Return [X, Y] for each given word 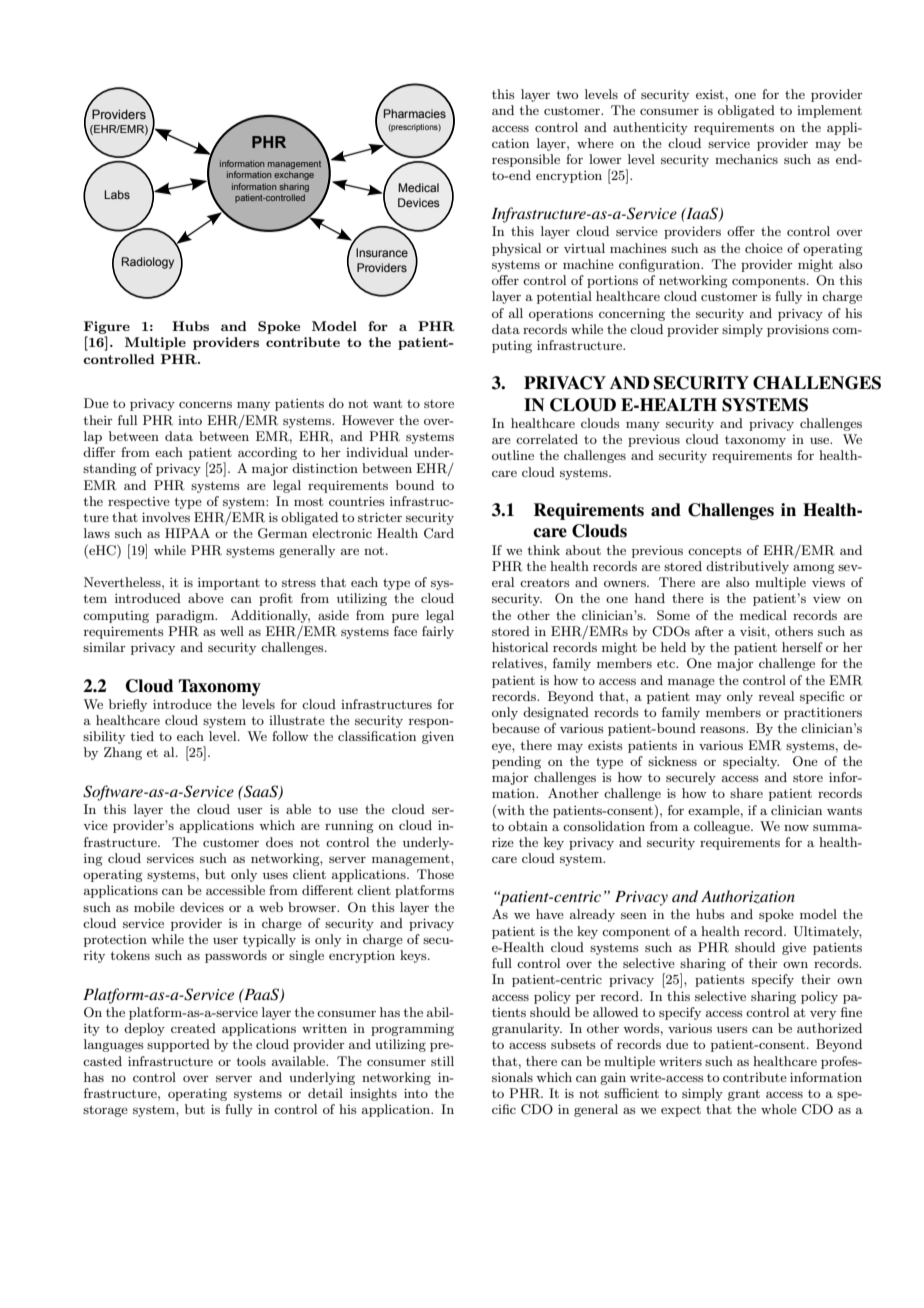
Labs [117, 194]
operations [561, 314]
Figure [107, 327]
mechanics [746, 159]
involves [166, 517]
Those [435, 874]
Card [439, 533]
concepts [715, 552]
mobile [154, 907]
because [516, 728]
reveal [776, 696]
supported [178, 1045]
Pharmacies [415, 113]
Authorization [748, 897]
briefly [128, 705]
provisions [798, 330]
